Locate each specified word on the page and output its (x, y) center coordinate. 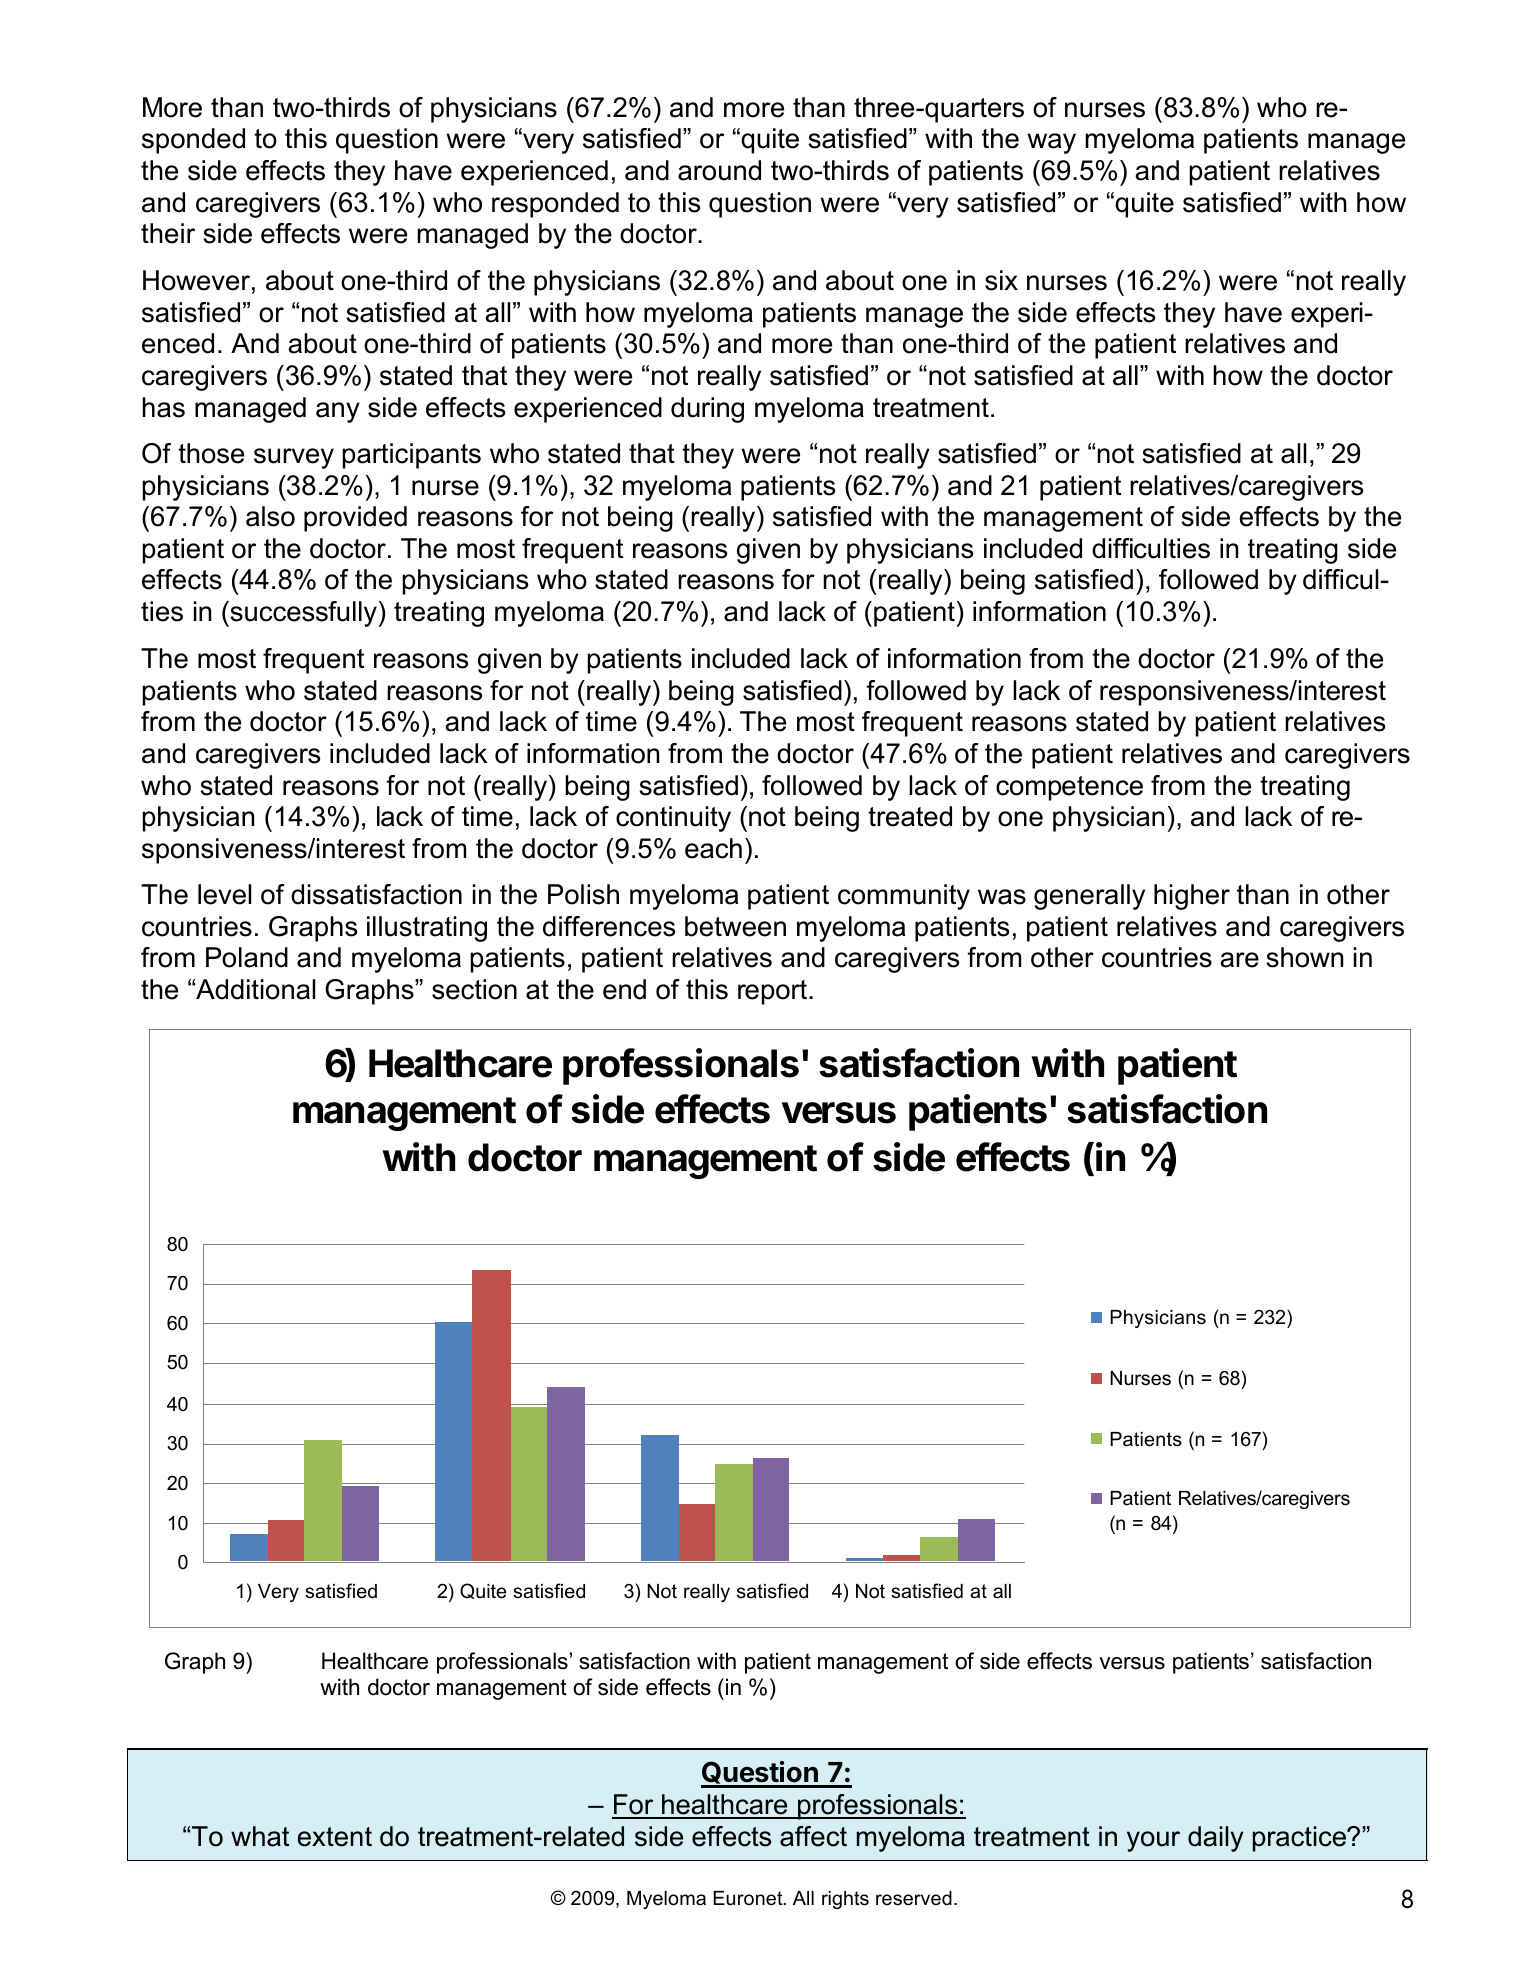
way (1052, 143)
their (168, 233)
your (1153, 1841)
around (719, 170)
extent (335, 1837)
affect (813, 1836)
